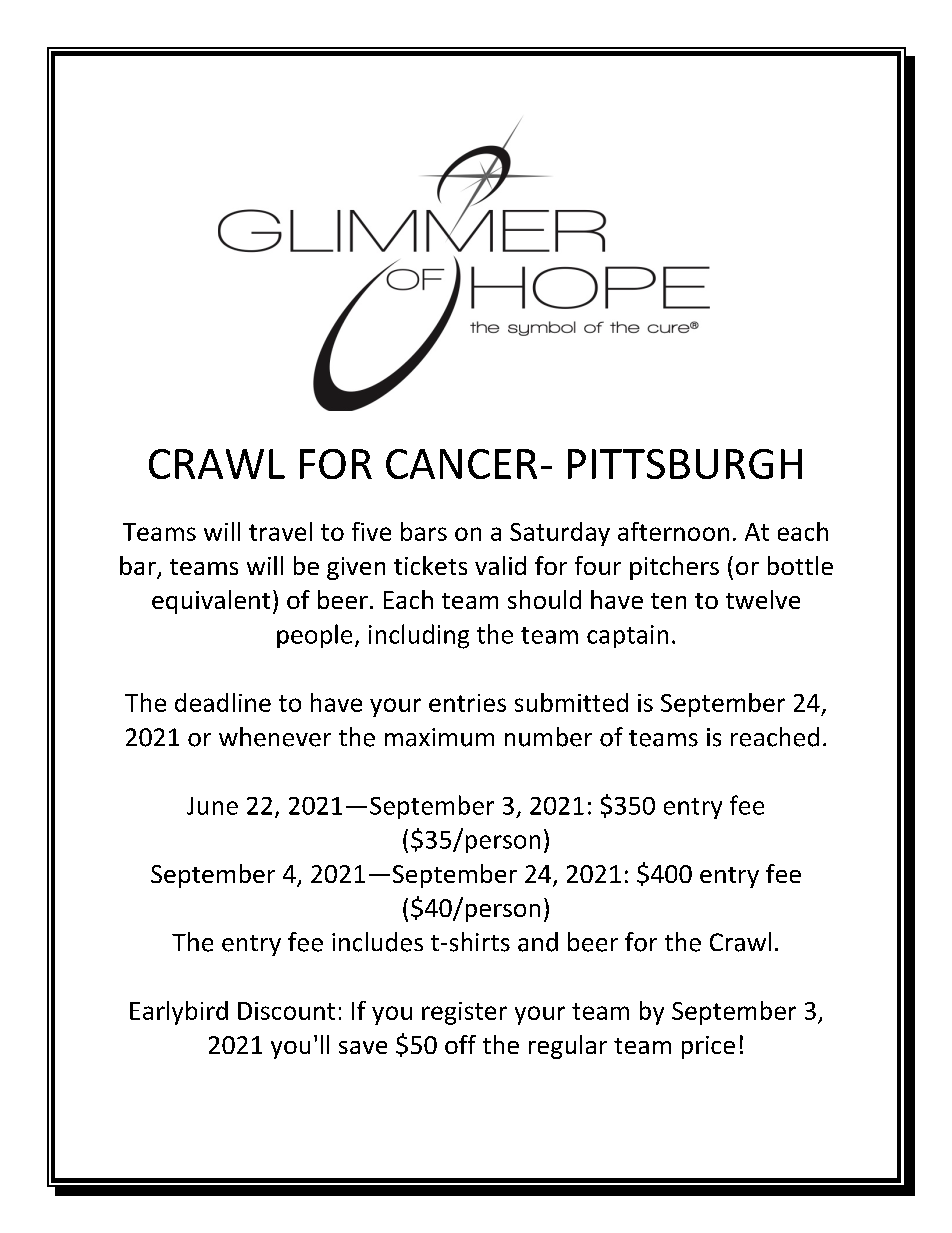 The width and height of the screenshot is (952, 1233). What do you see at coordinates (212, 806) in the screenshot?
I see `June` at bounding box center [212, 806].
